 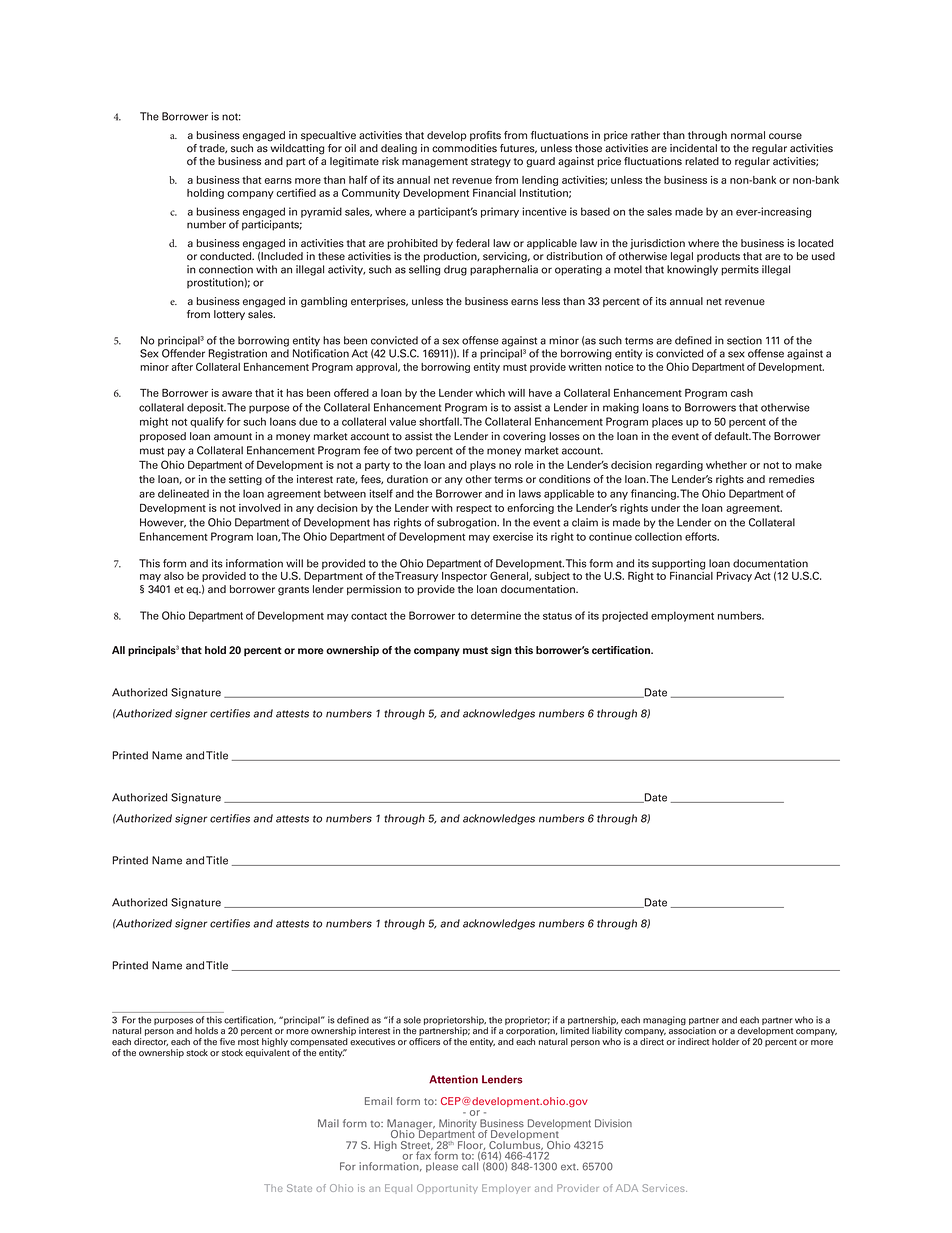 What do you see at coordinates (464, 148) in the screenshot?
I see `commodities` at bounding box center [464, 148].
